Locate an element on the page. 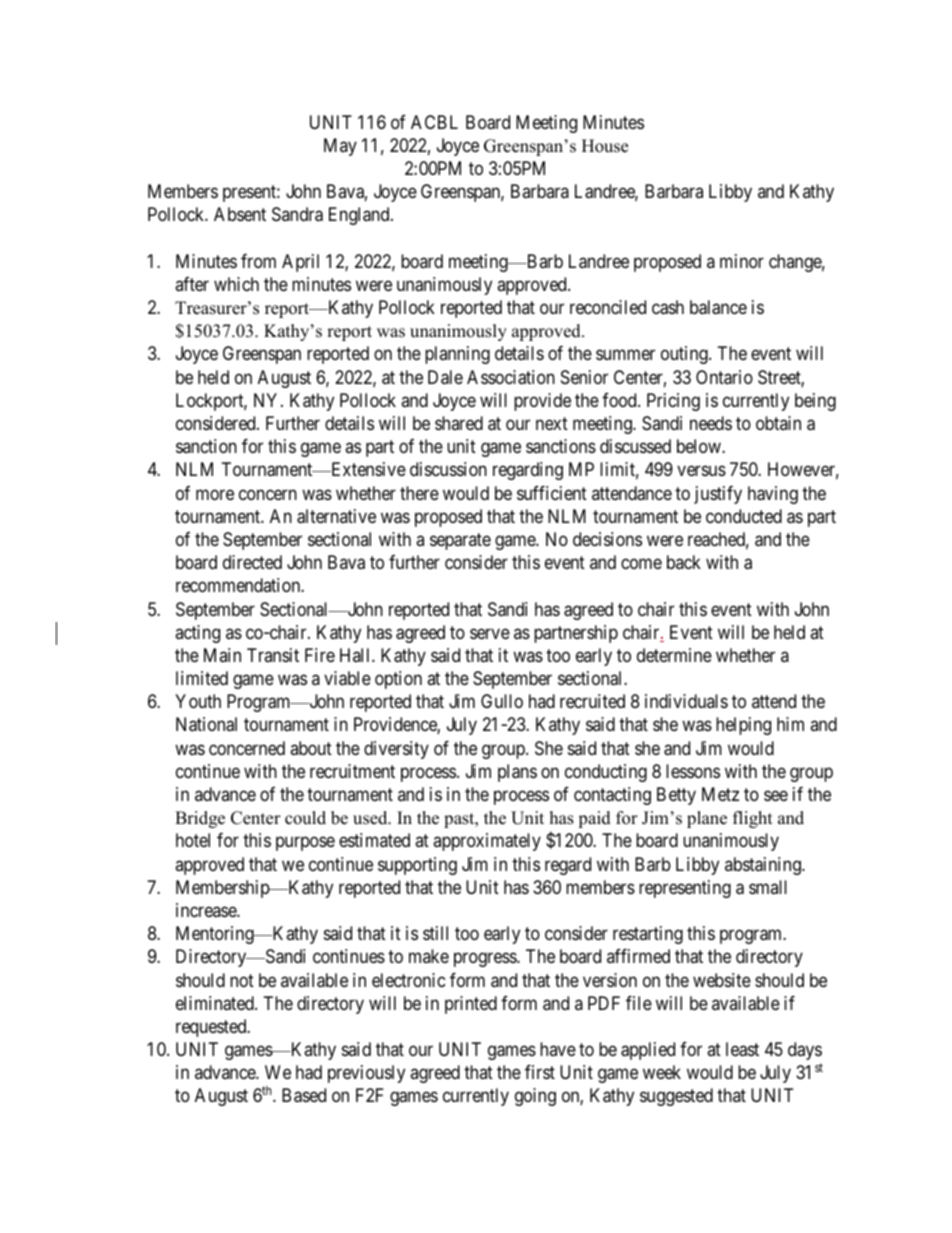 The height and width of the document is (1233, 952). least is located at coordinates (742, 1049).
